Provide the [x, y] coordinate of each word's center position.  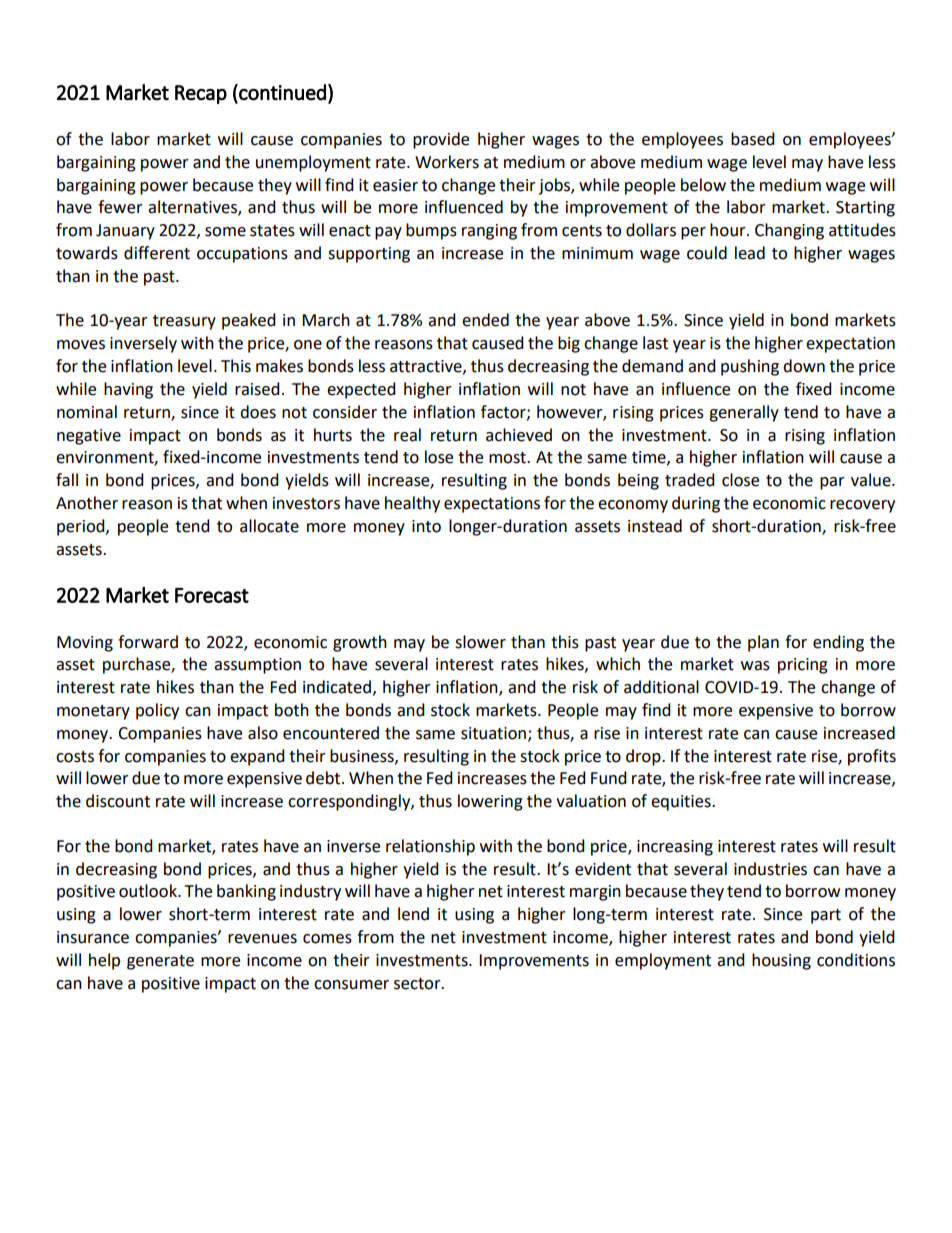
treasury [184, 322]
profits [872, 757]
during [696, 504]
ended [485, 320]
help [104, 961]
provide [441, 140]
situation [495, 734]
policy [157, 711]
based [753, 139]
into [426, 526]
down [804, 366]
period [82, 527]
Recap [201, 94]
